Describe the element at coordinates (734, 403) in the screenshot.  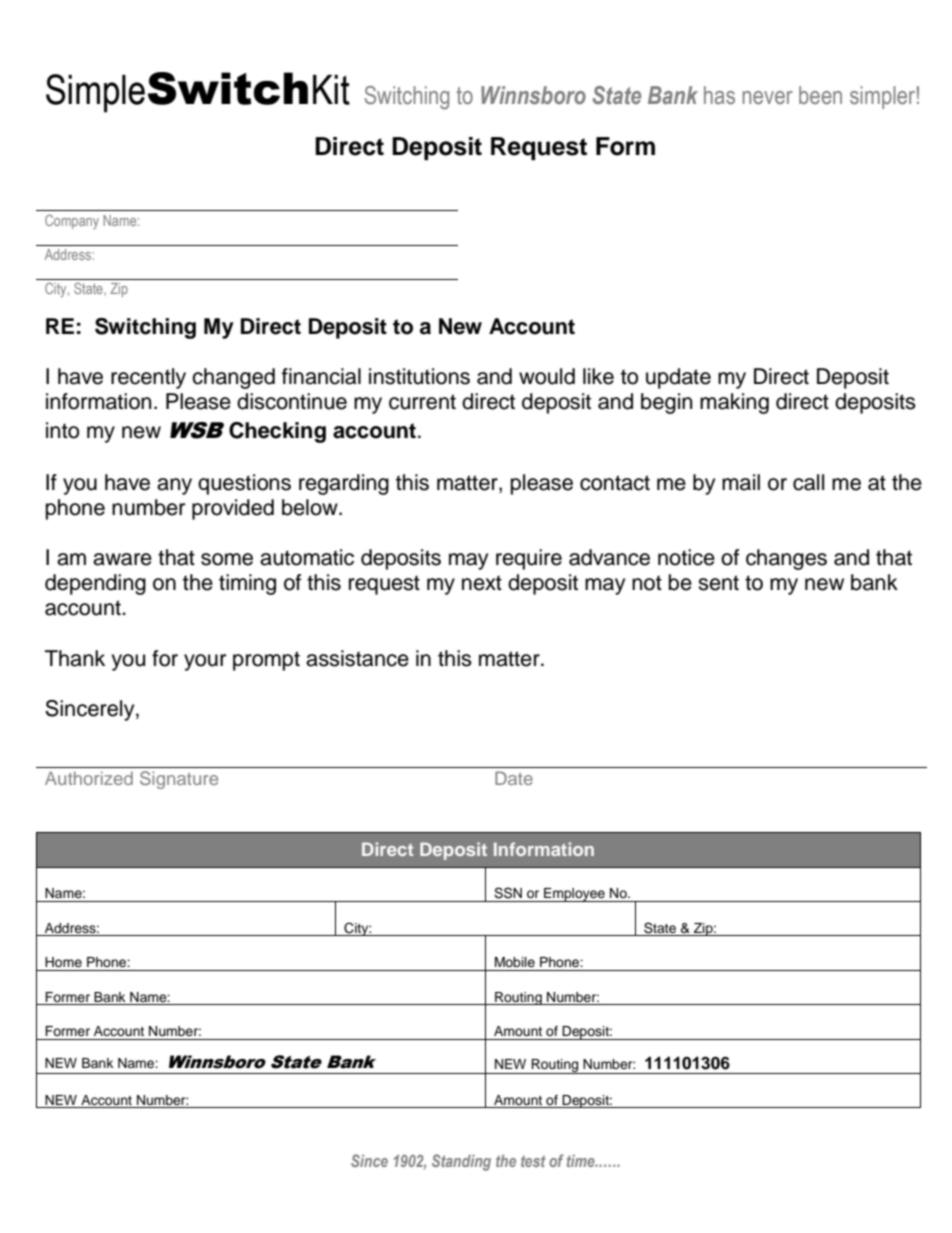
I see `making` at that location.
